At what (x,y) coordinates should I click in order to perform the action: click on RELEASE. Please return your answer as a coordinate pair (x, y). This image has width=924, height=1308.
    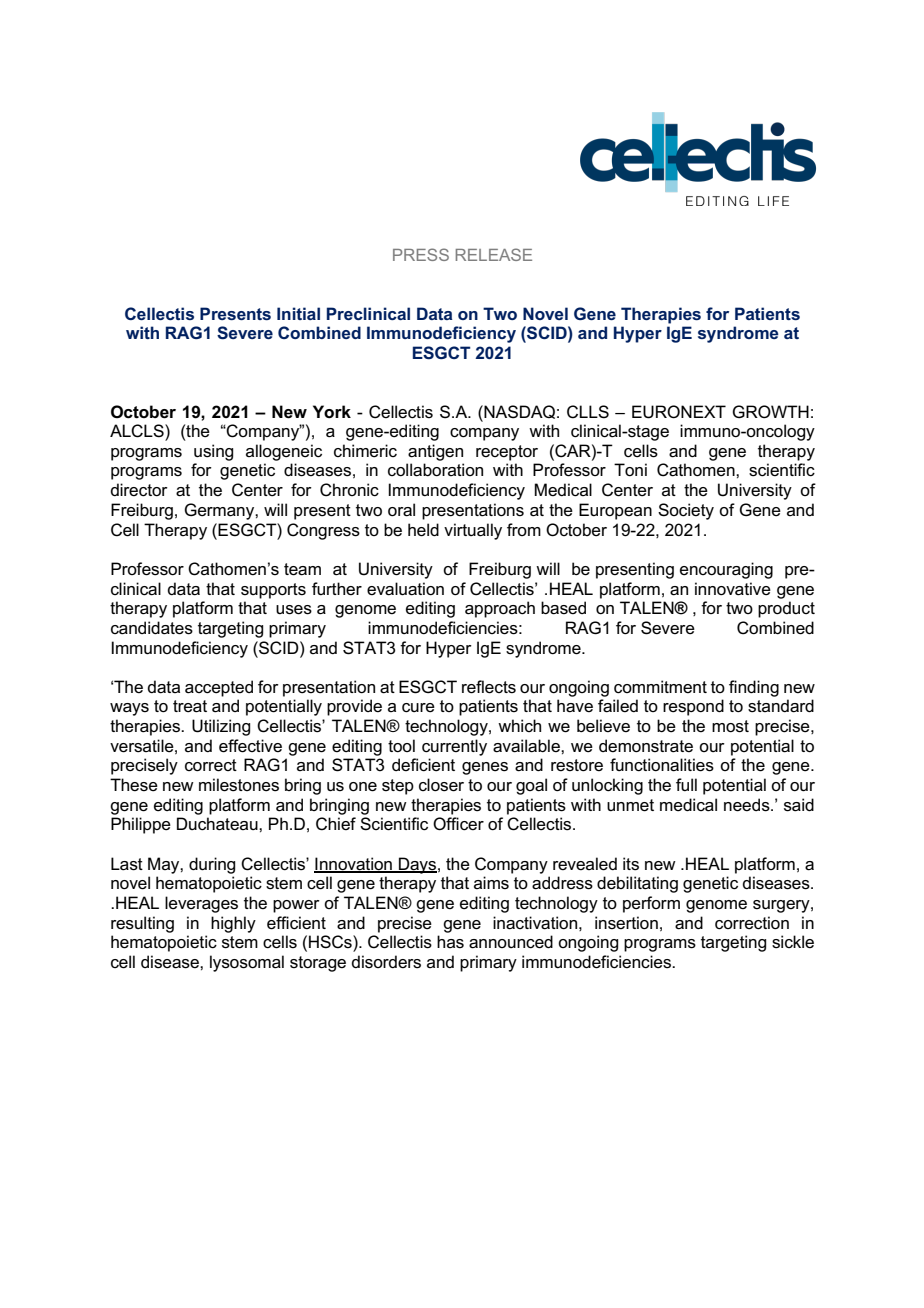
    Looking at the image, I should click on (494, 254).
